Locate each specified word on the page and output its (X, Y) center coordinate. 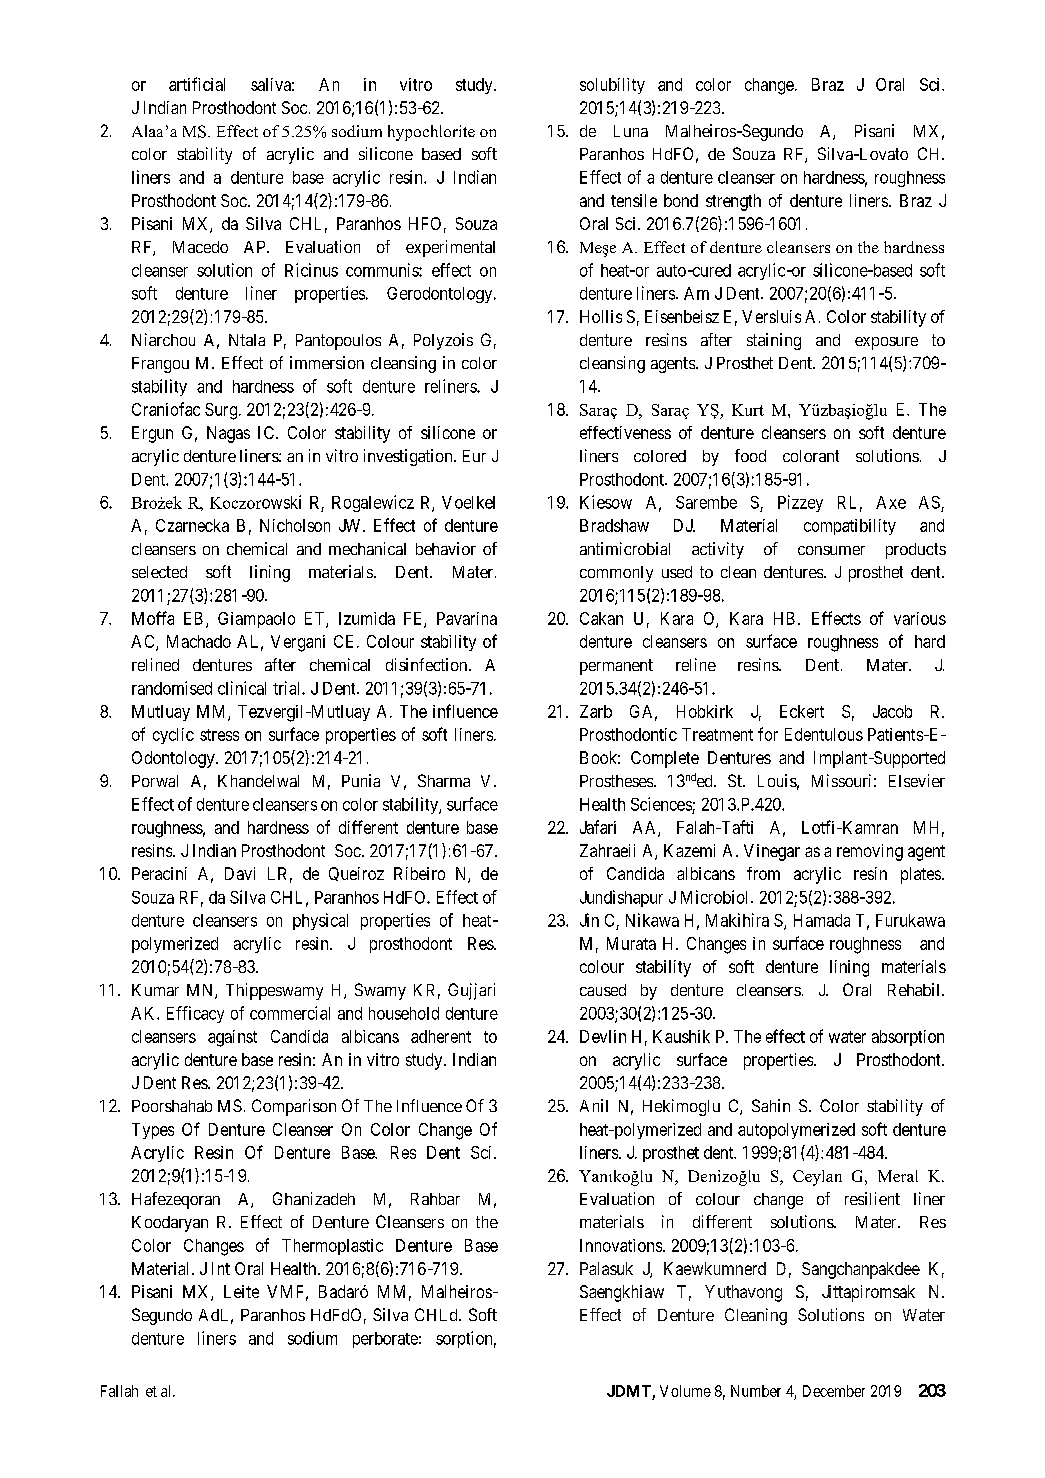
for (768, 734)
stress (219, 735)
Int (221, 1268)
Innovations (621, 1245)
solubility (612, 86)
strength (733, 202)
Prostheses (617, 781)
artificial (197, 84)
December (834, 1391)
